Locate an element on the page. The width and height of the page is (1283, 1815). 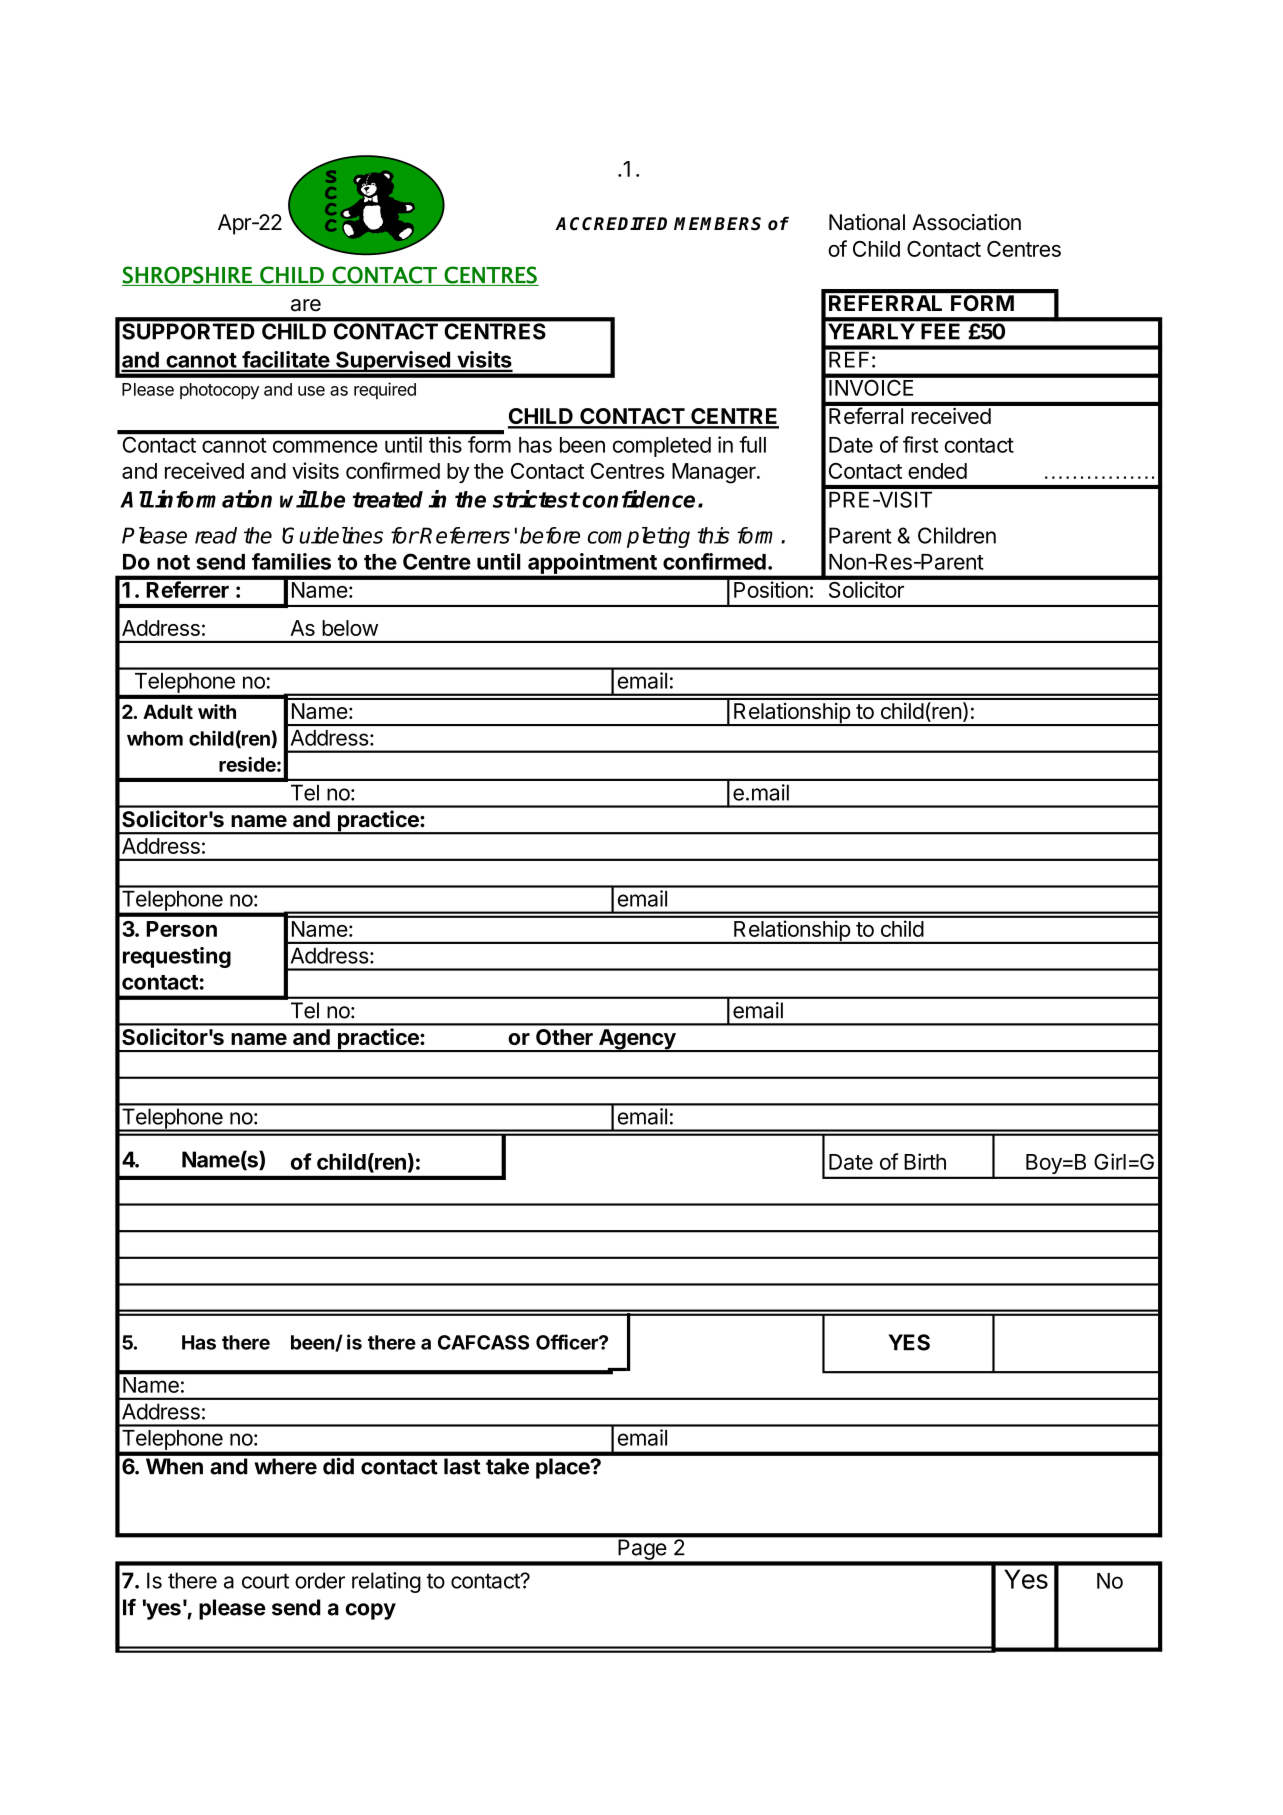
National is located at coordinates (867, 222).
